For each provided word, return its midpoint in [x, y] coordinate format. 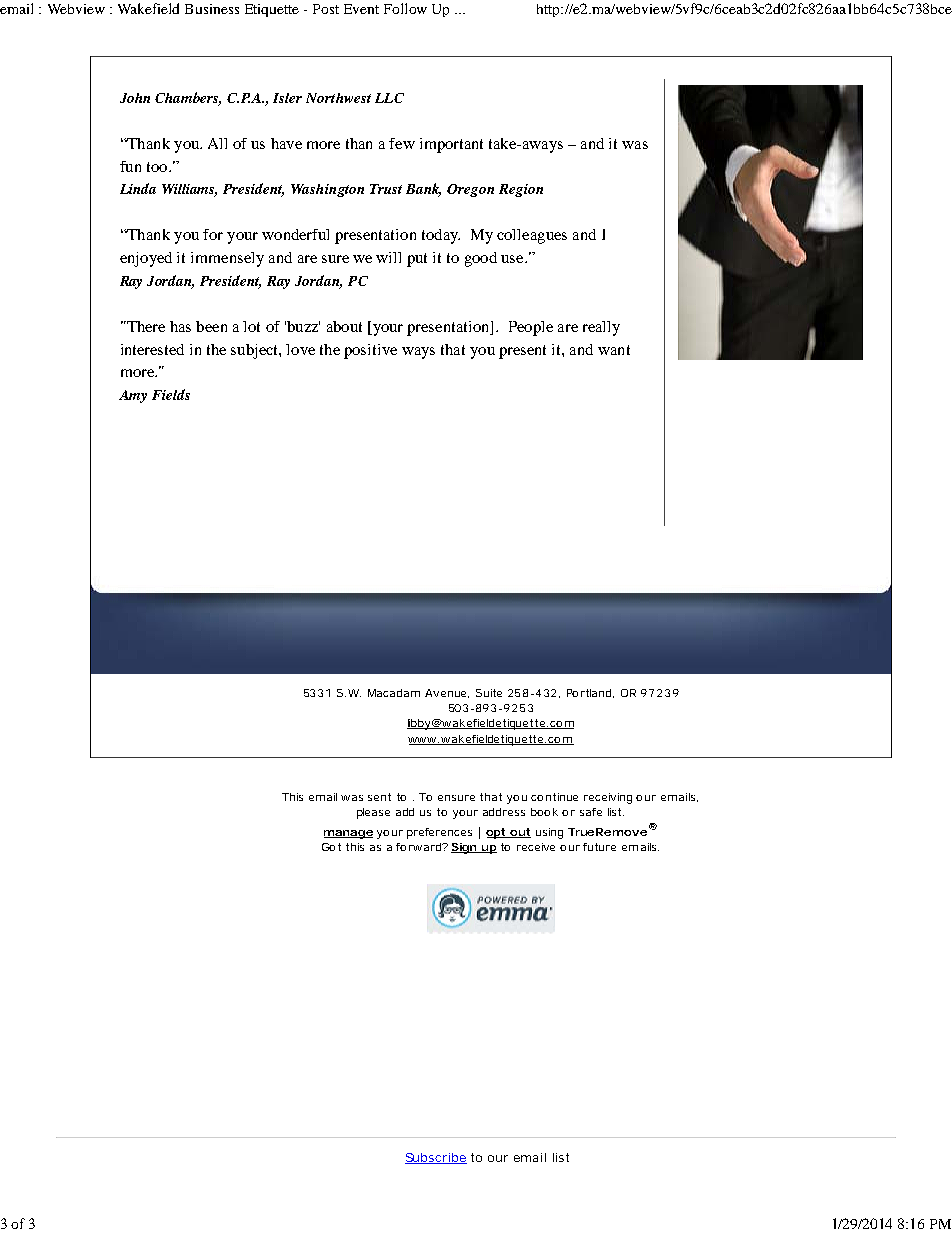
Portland [590, 693]
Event [361, 9]
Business [212, 9]
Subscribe [436, 1158]
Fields [171, 394]
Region [521, 190]
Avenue [447, 693]
